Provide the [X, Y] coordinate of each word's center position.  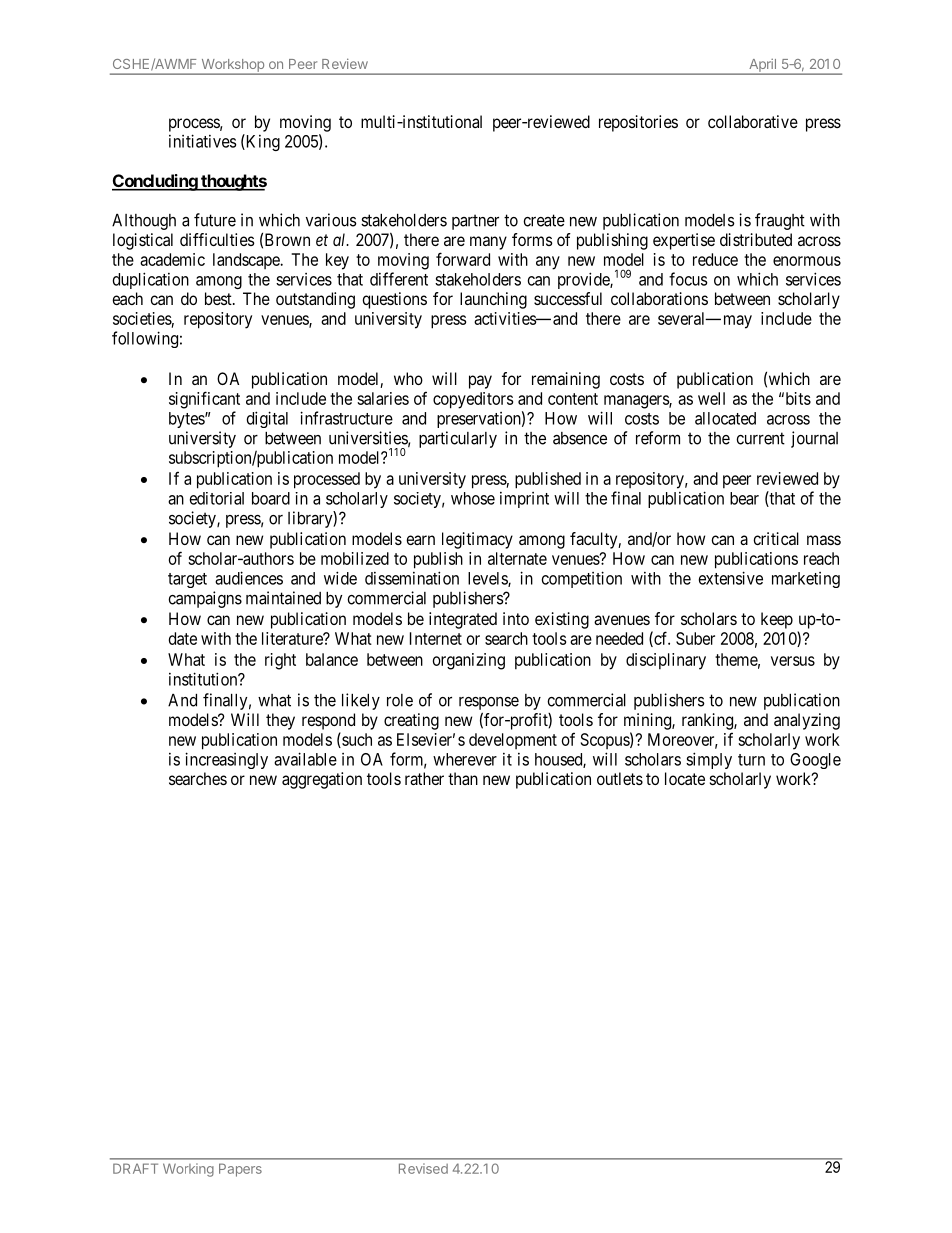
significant [204, 400]
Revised [423, 1168]
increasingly [226, 760]
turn [751, 760]
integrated [463, 620]
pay [480, 382]
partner [475, 222]
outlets [620, 778]
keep [777, 620]
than [463, 778]
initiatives [202, 141]
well [711, 398]
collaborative [753, 121]
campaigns [205, 599]
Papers [240, 1170]
